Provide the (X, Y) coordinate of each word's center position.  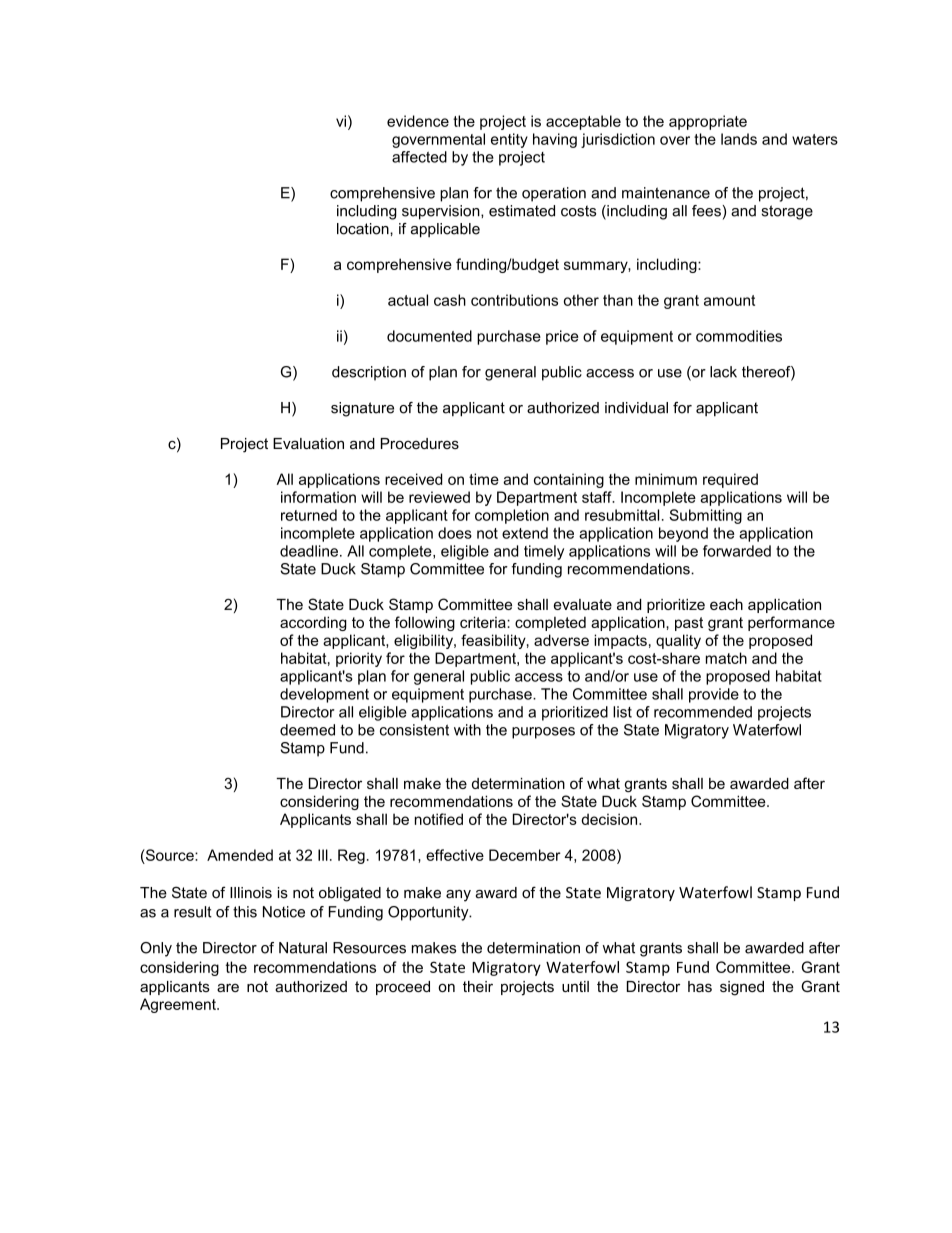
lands (739, 139)
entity (509, 140)
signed (742, 988)
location (364, 229)
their (478, 986)
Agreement (179, 1005)
